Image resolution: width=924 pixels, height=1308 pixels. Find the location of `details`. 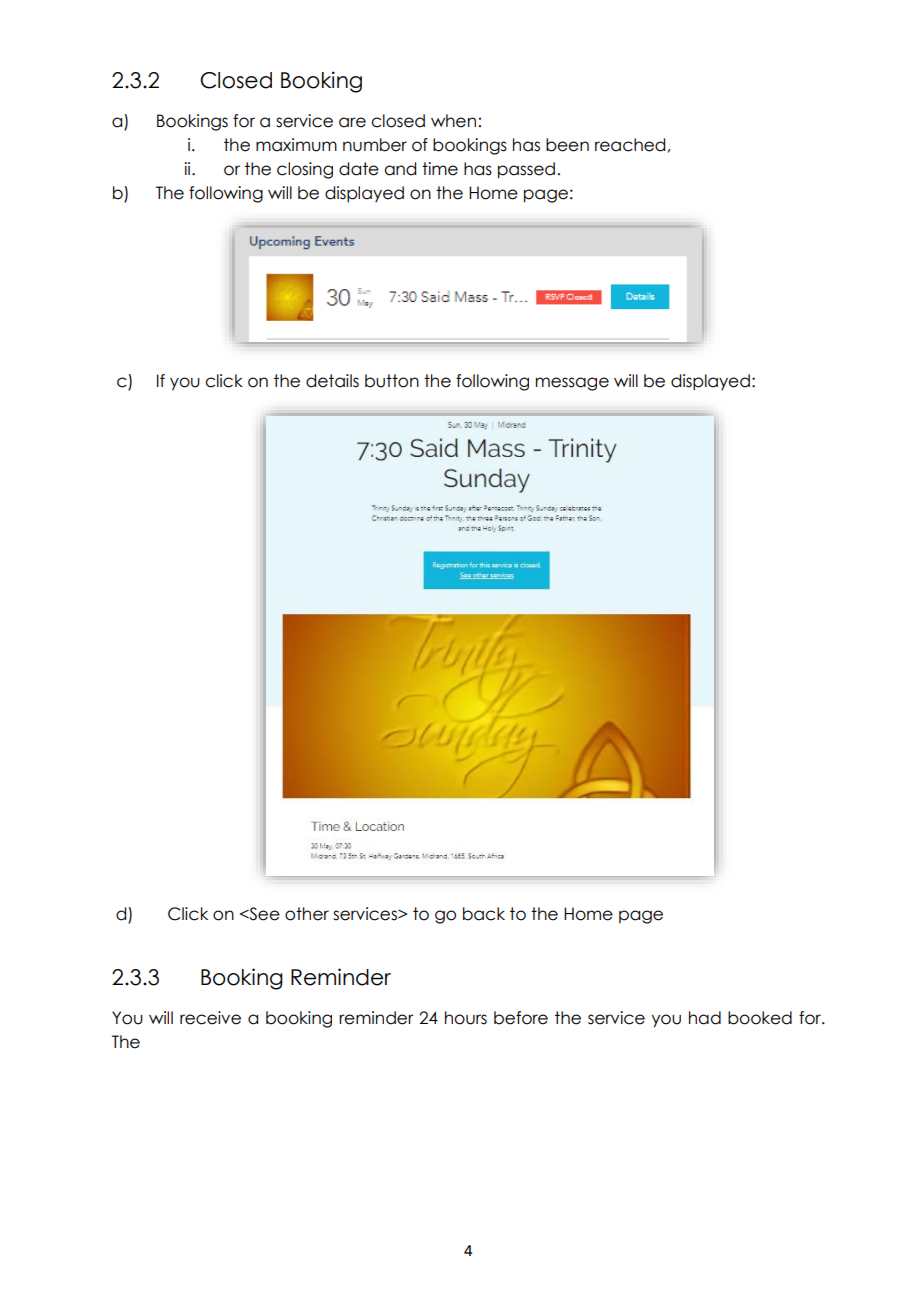

details is located at coordinates (332, 381).
